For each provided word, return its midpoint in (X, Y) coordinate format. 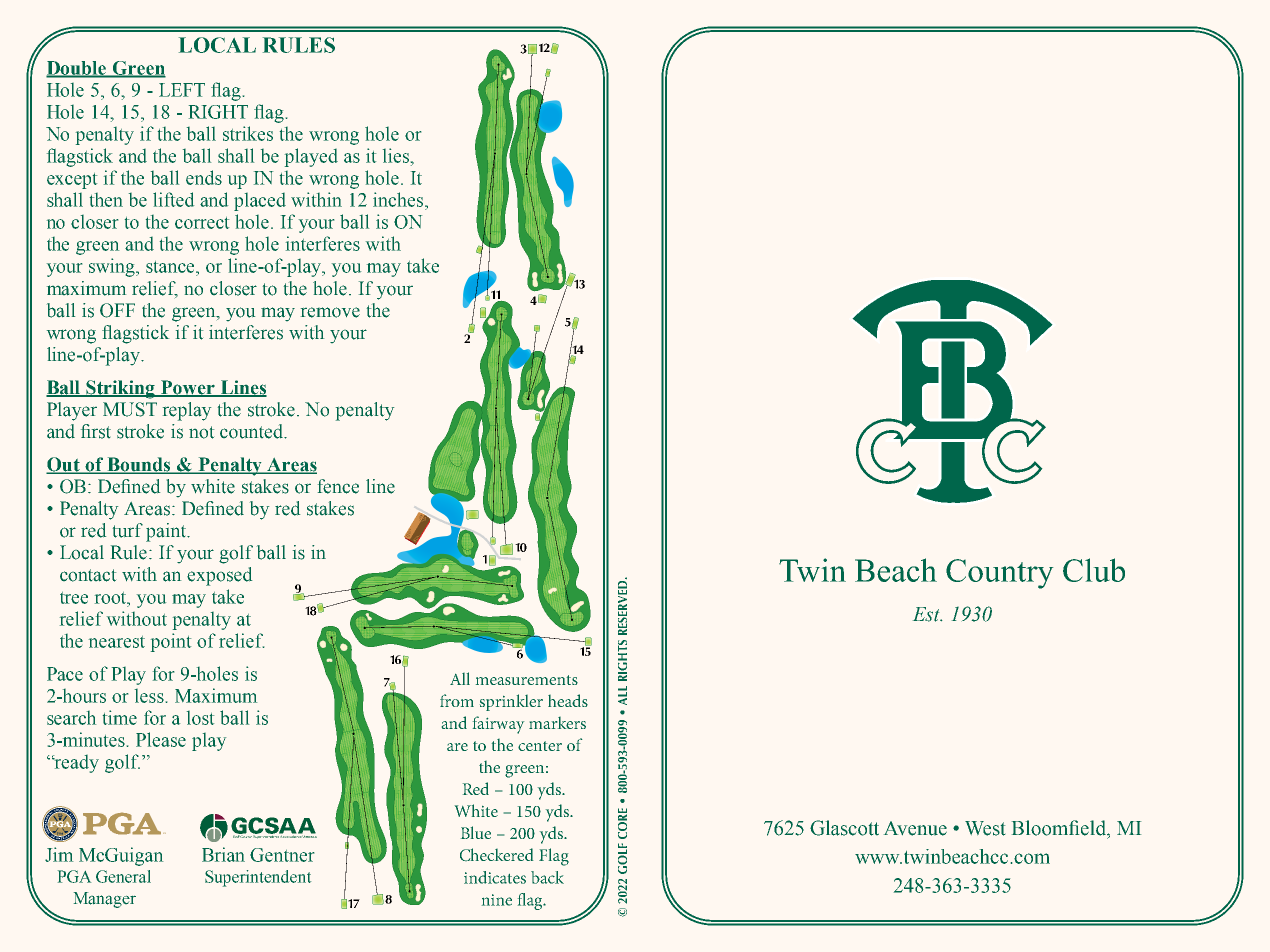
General (123, 876)
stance (171, 267)
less (149, 696)
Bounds (139, 465)
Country (999, 574)
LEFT (182, 90)
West (985, 828)
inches (399, 199)
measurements (527, 680)
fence (338, 486)
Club (1094, 570)
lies (396, 155)
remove (330, 312)
